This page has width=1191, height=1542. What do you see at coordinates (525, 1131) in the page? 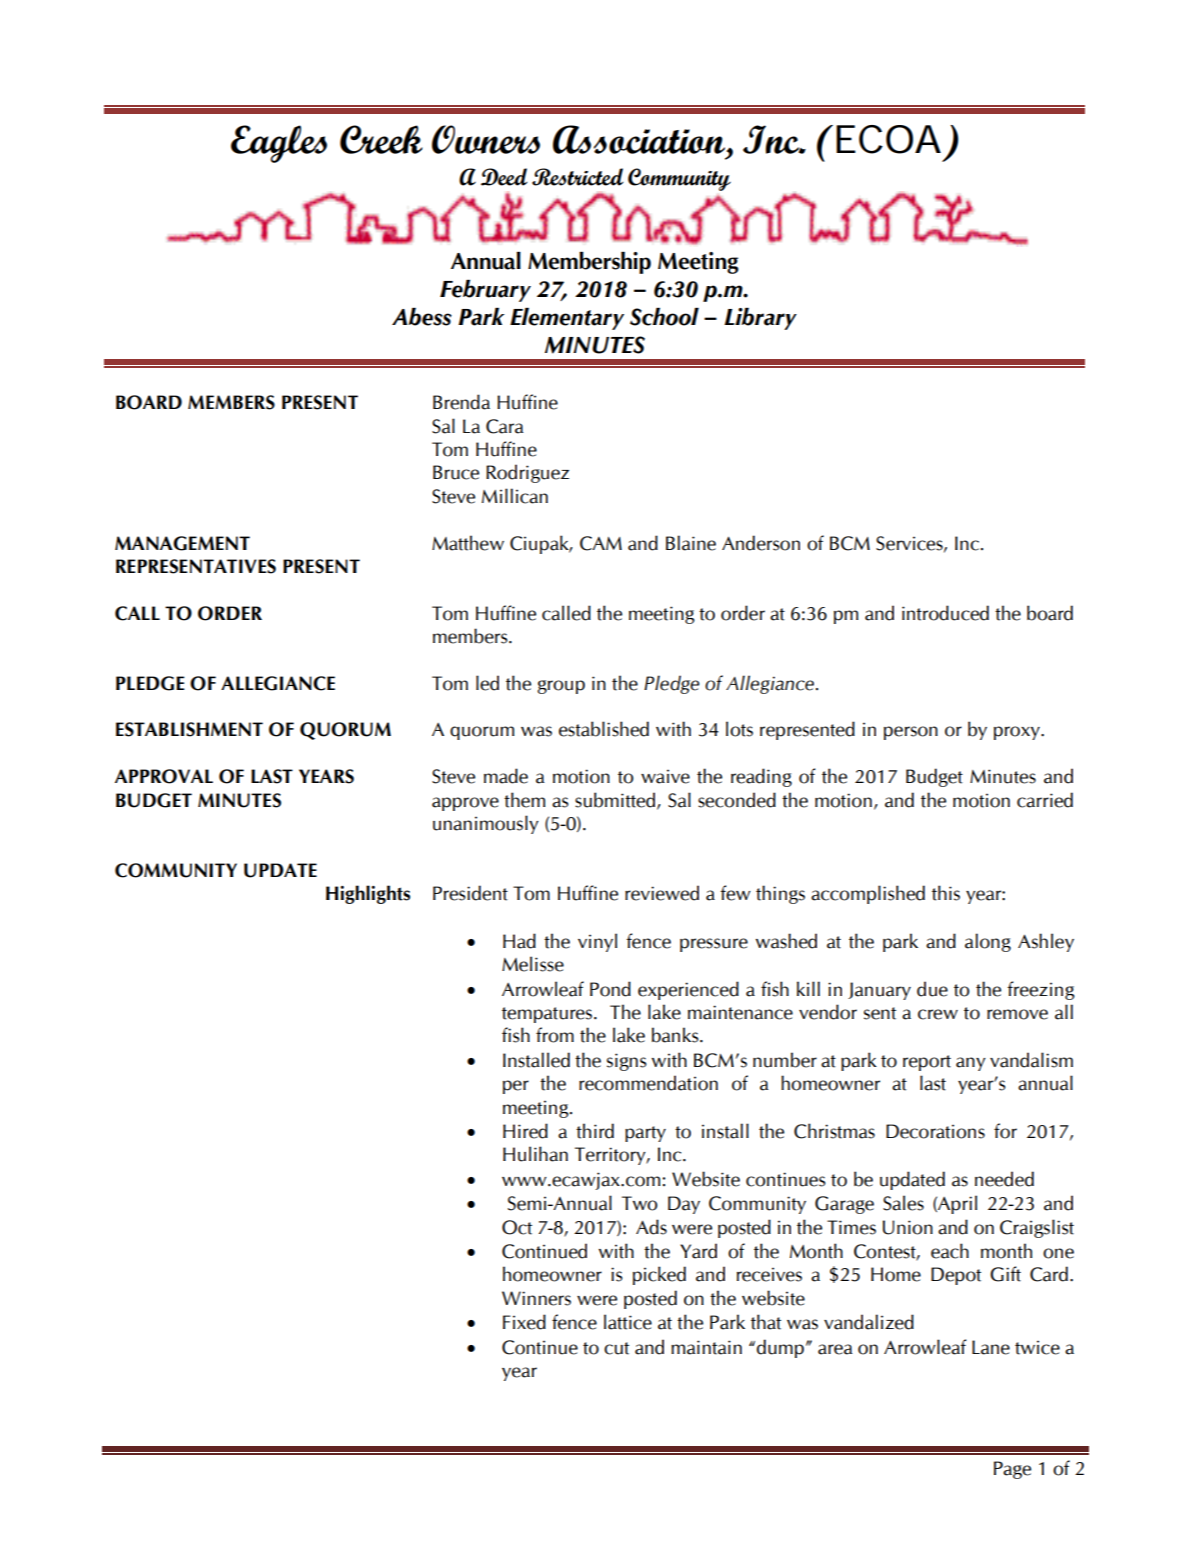
I see `Hired` at bounding box center [525, 1131].
